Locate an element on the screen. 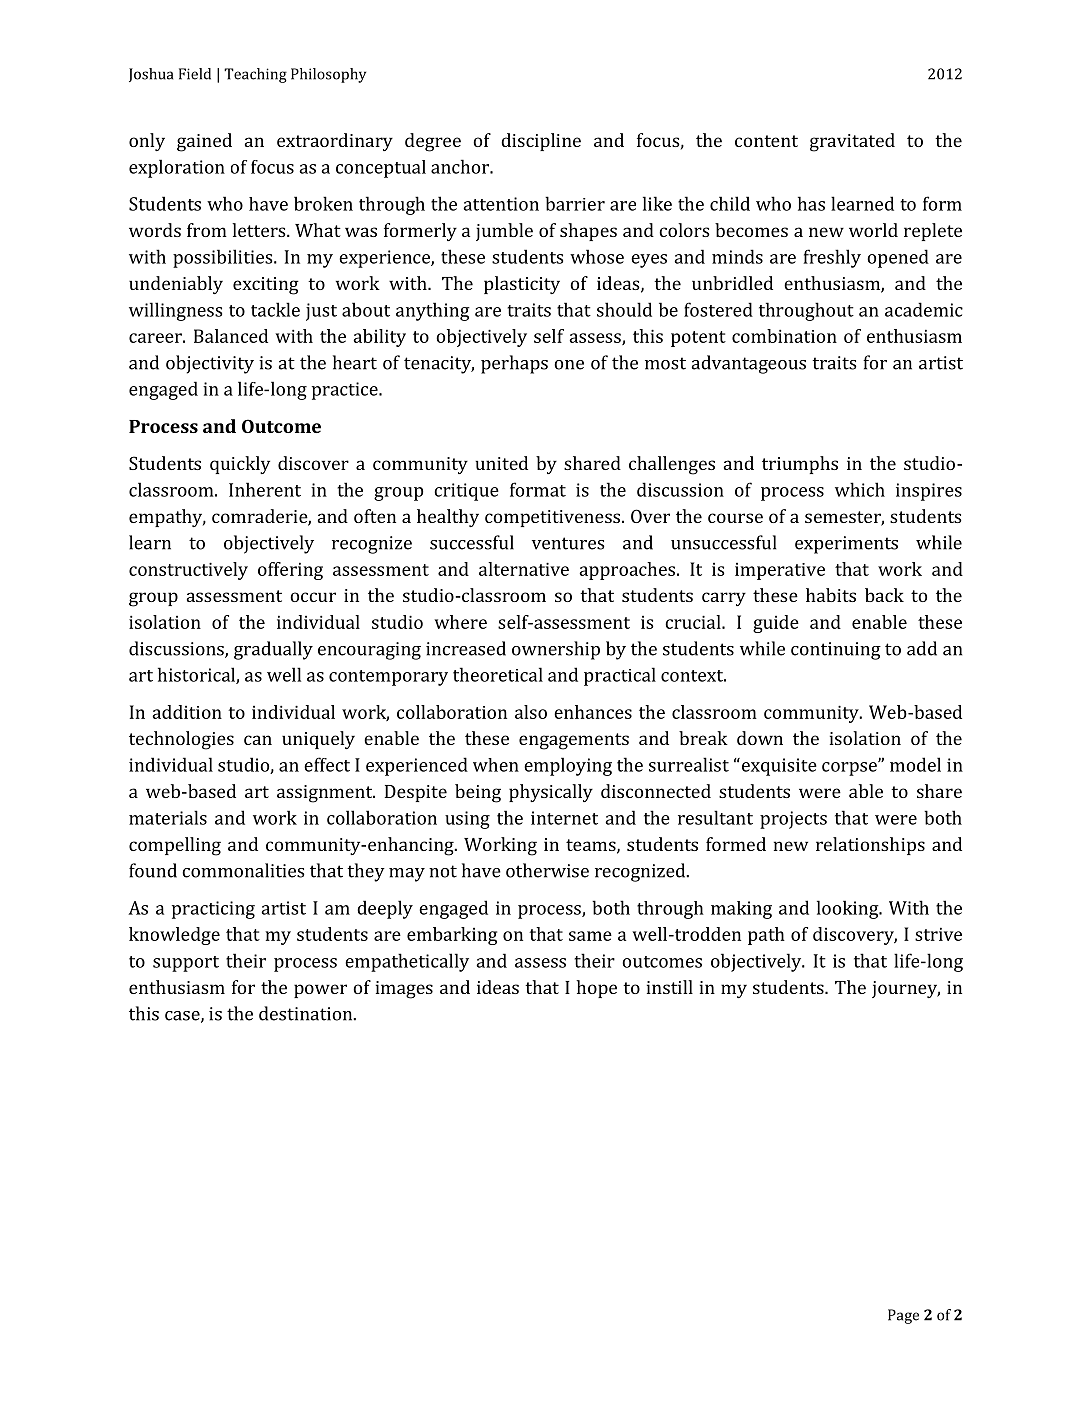 The width and height of the screenshot is (1091, 1412). discipline is located at coordinates (541, 142).
